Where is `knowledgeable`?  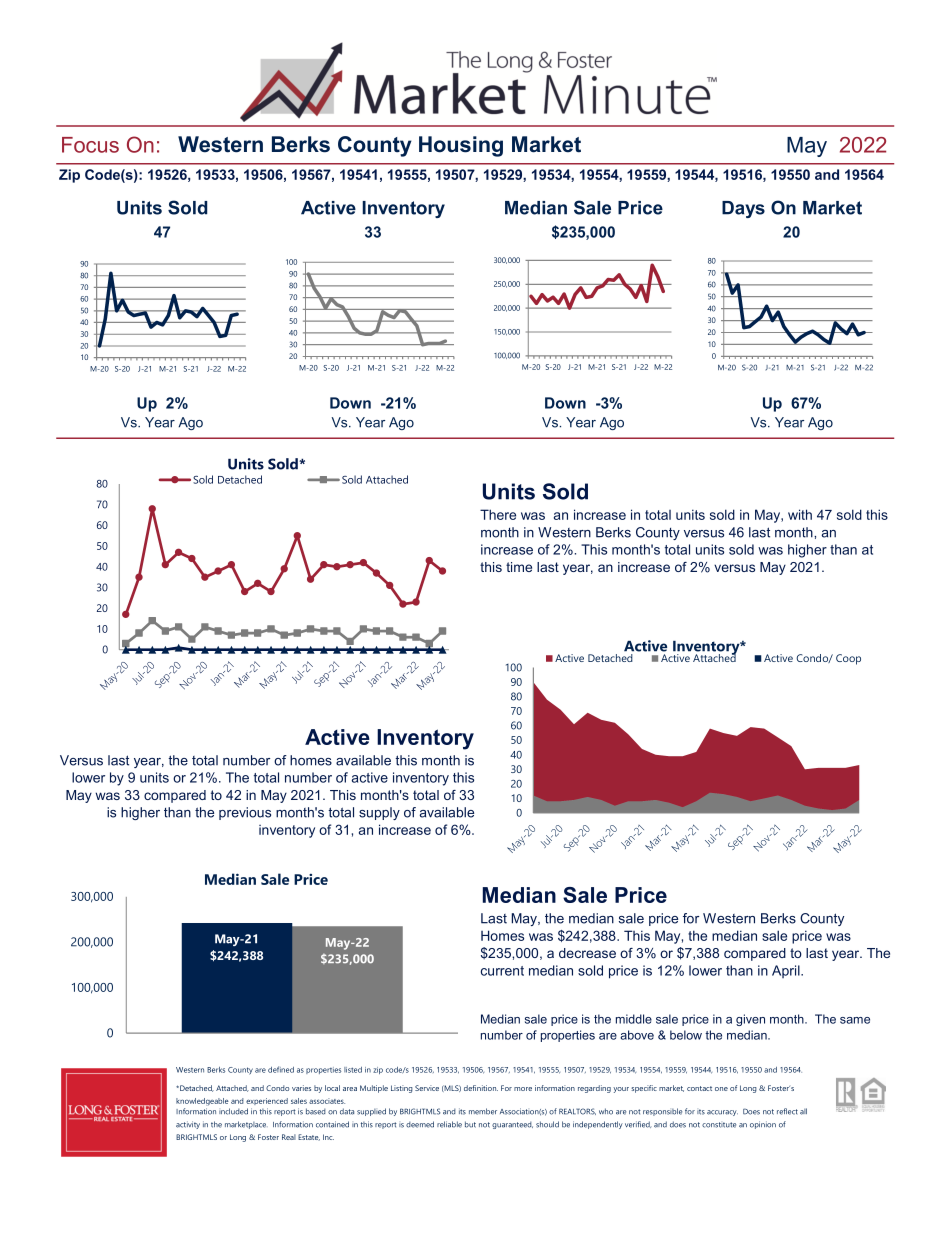 knowledgeable is located at coordinates (202, 1101).
